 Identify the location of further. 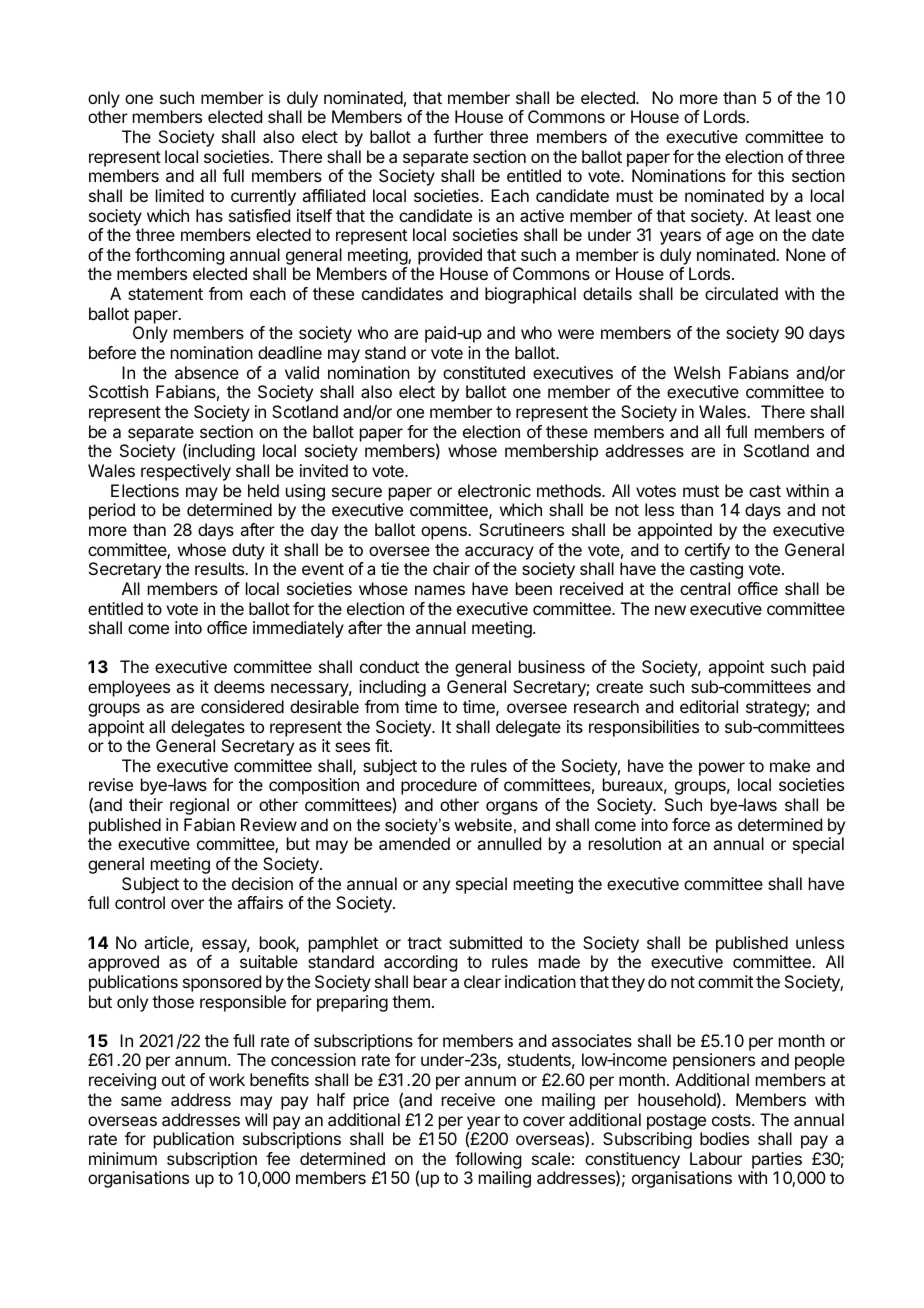
(458, 136).
